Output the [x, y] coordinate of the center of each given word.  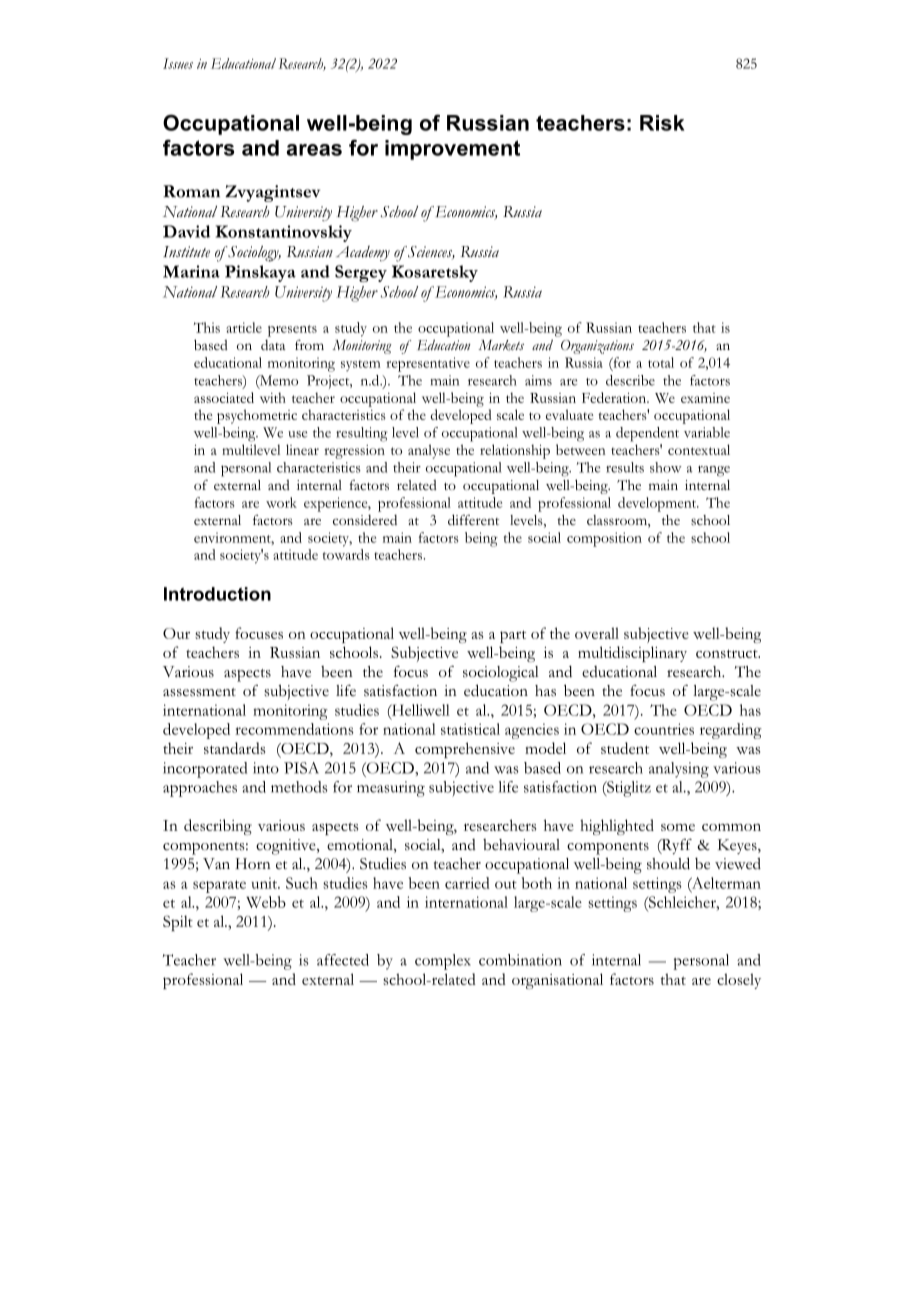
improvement [452, 150]
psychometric [257, 416]
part [513, 636]
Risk [662, 123]
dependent [647, 434]
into [266, 768]
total [661, 362]
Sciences [430, 252]
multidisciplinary [632, 654]
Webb [266, 902]
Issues [178, 63]
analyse [429, 451]
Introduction [217, 594]
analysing [679, 770]
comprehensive [465, 750]
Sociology [253, 254]
